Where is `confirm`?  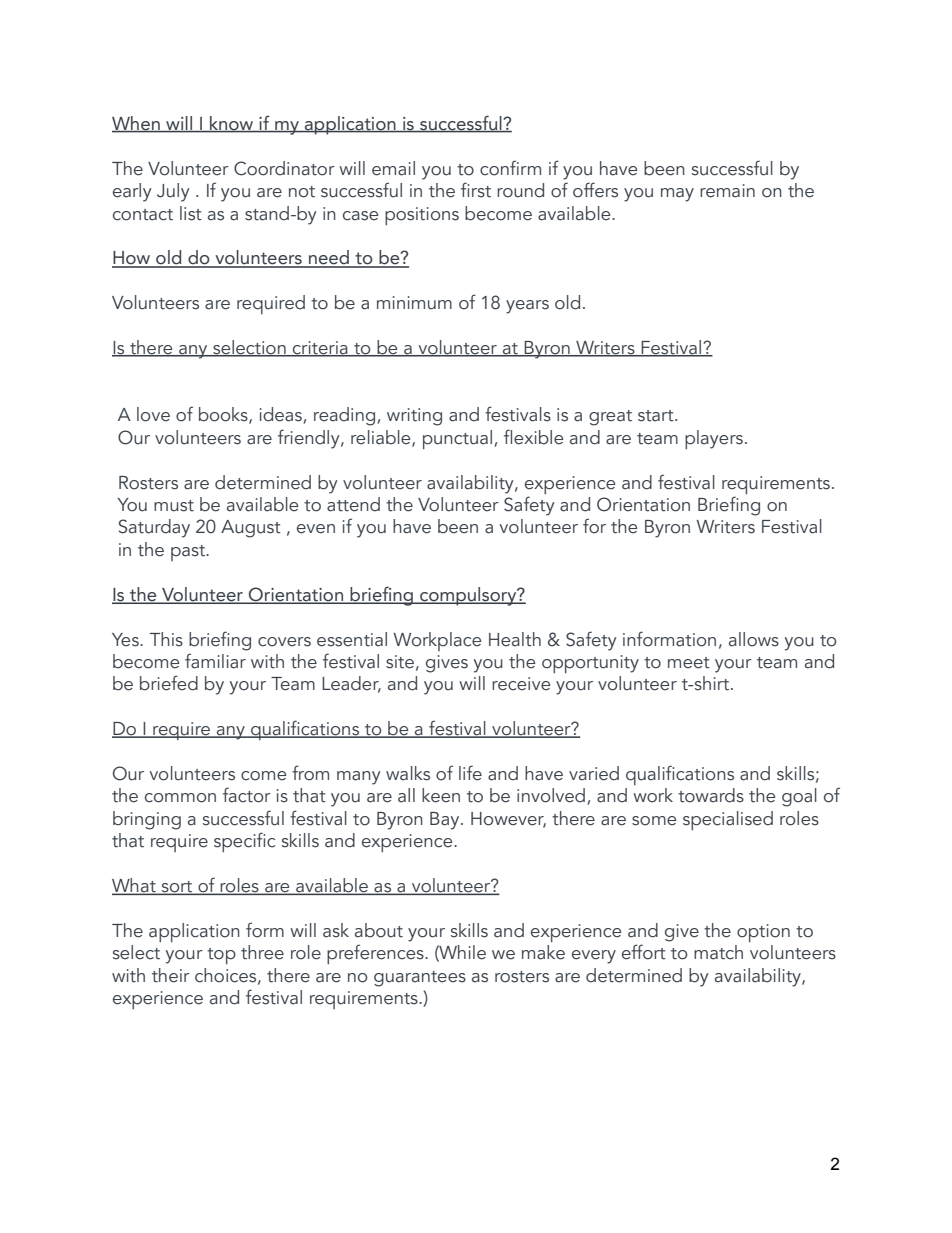 confirm is located at coordinates (510, 168).
